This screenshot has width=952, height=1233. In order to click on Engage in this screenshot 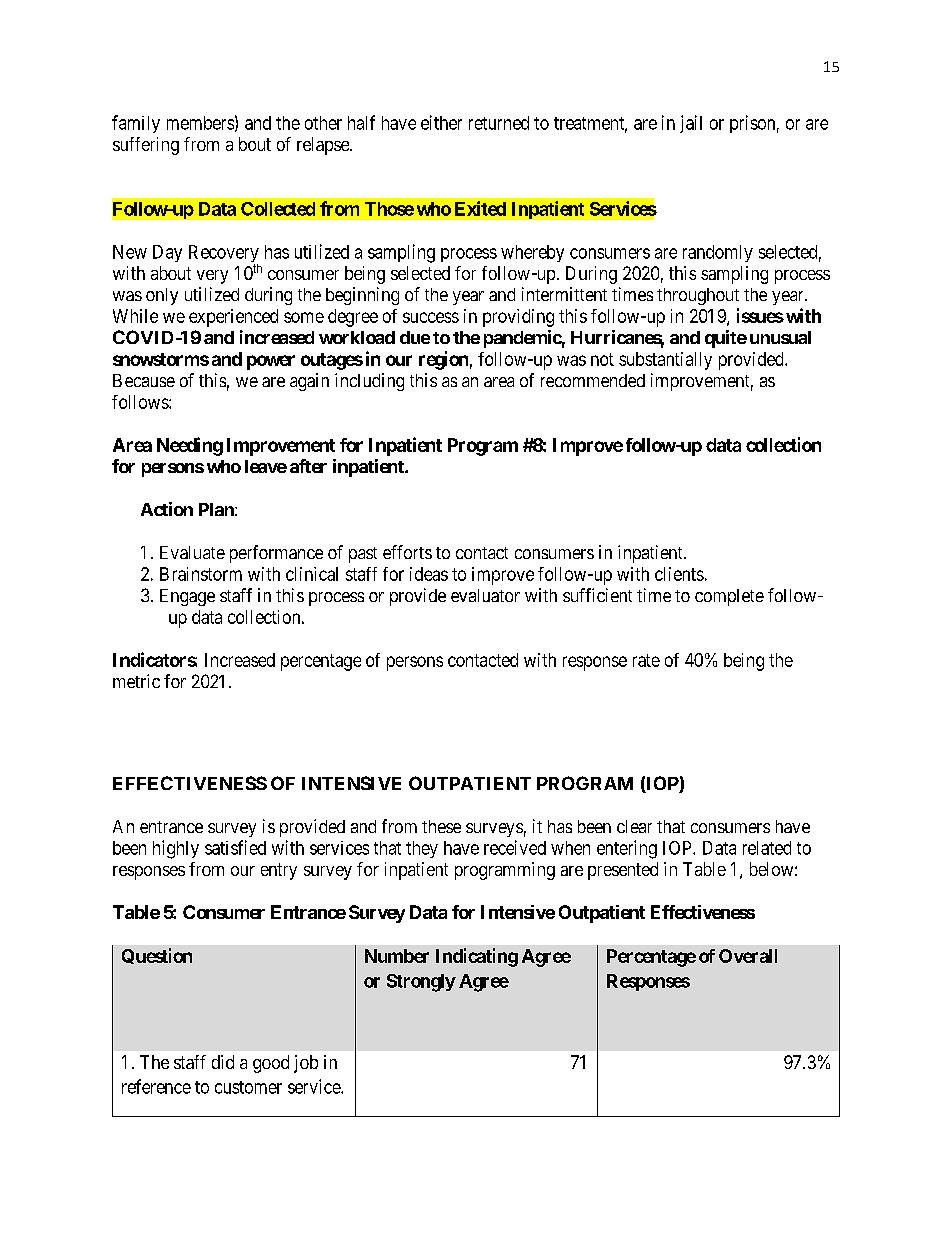, I will do `click(187, 597)`.
